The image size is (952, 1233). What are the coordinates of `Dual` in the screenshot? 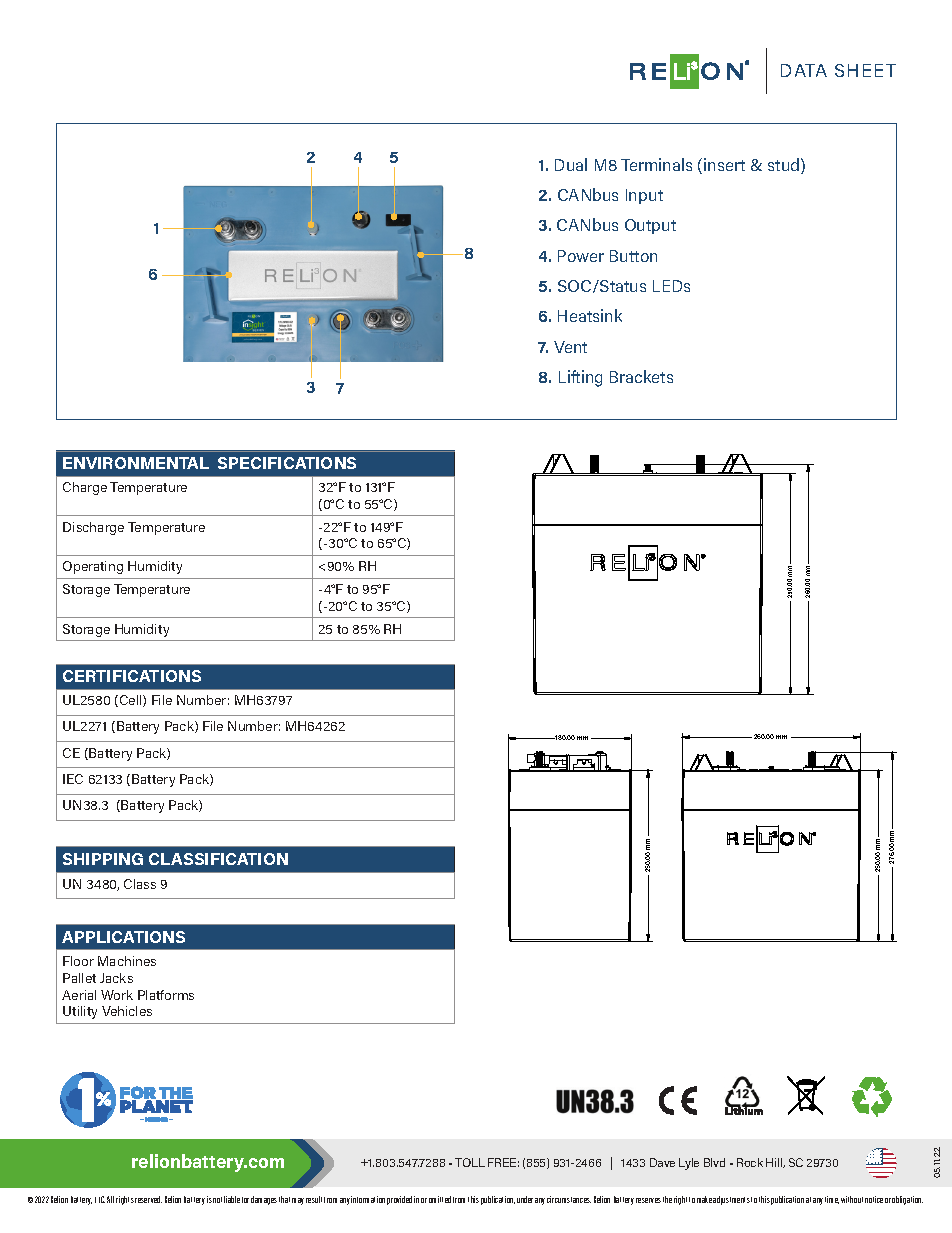 It's located at (571, 164).
